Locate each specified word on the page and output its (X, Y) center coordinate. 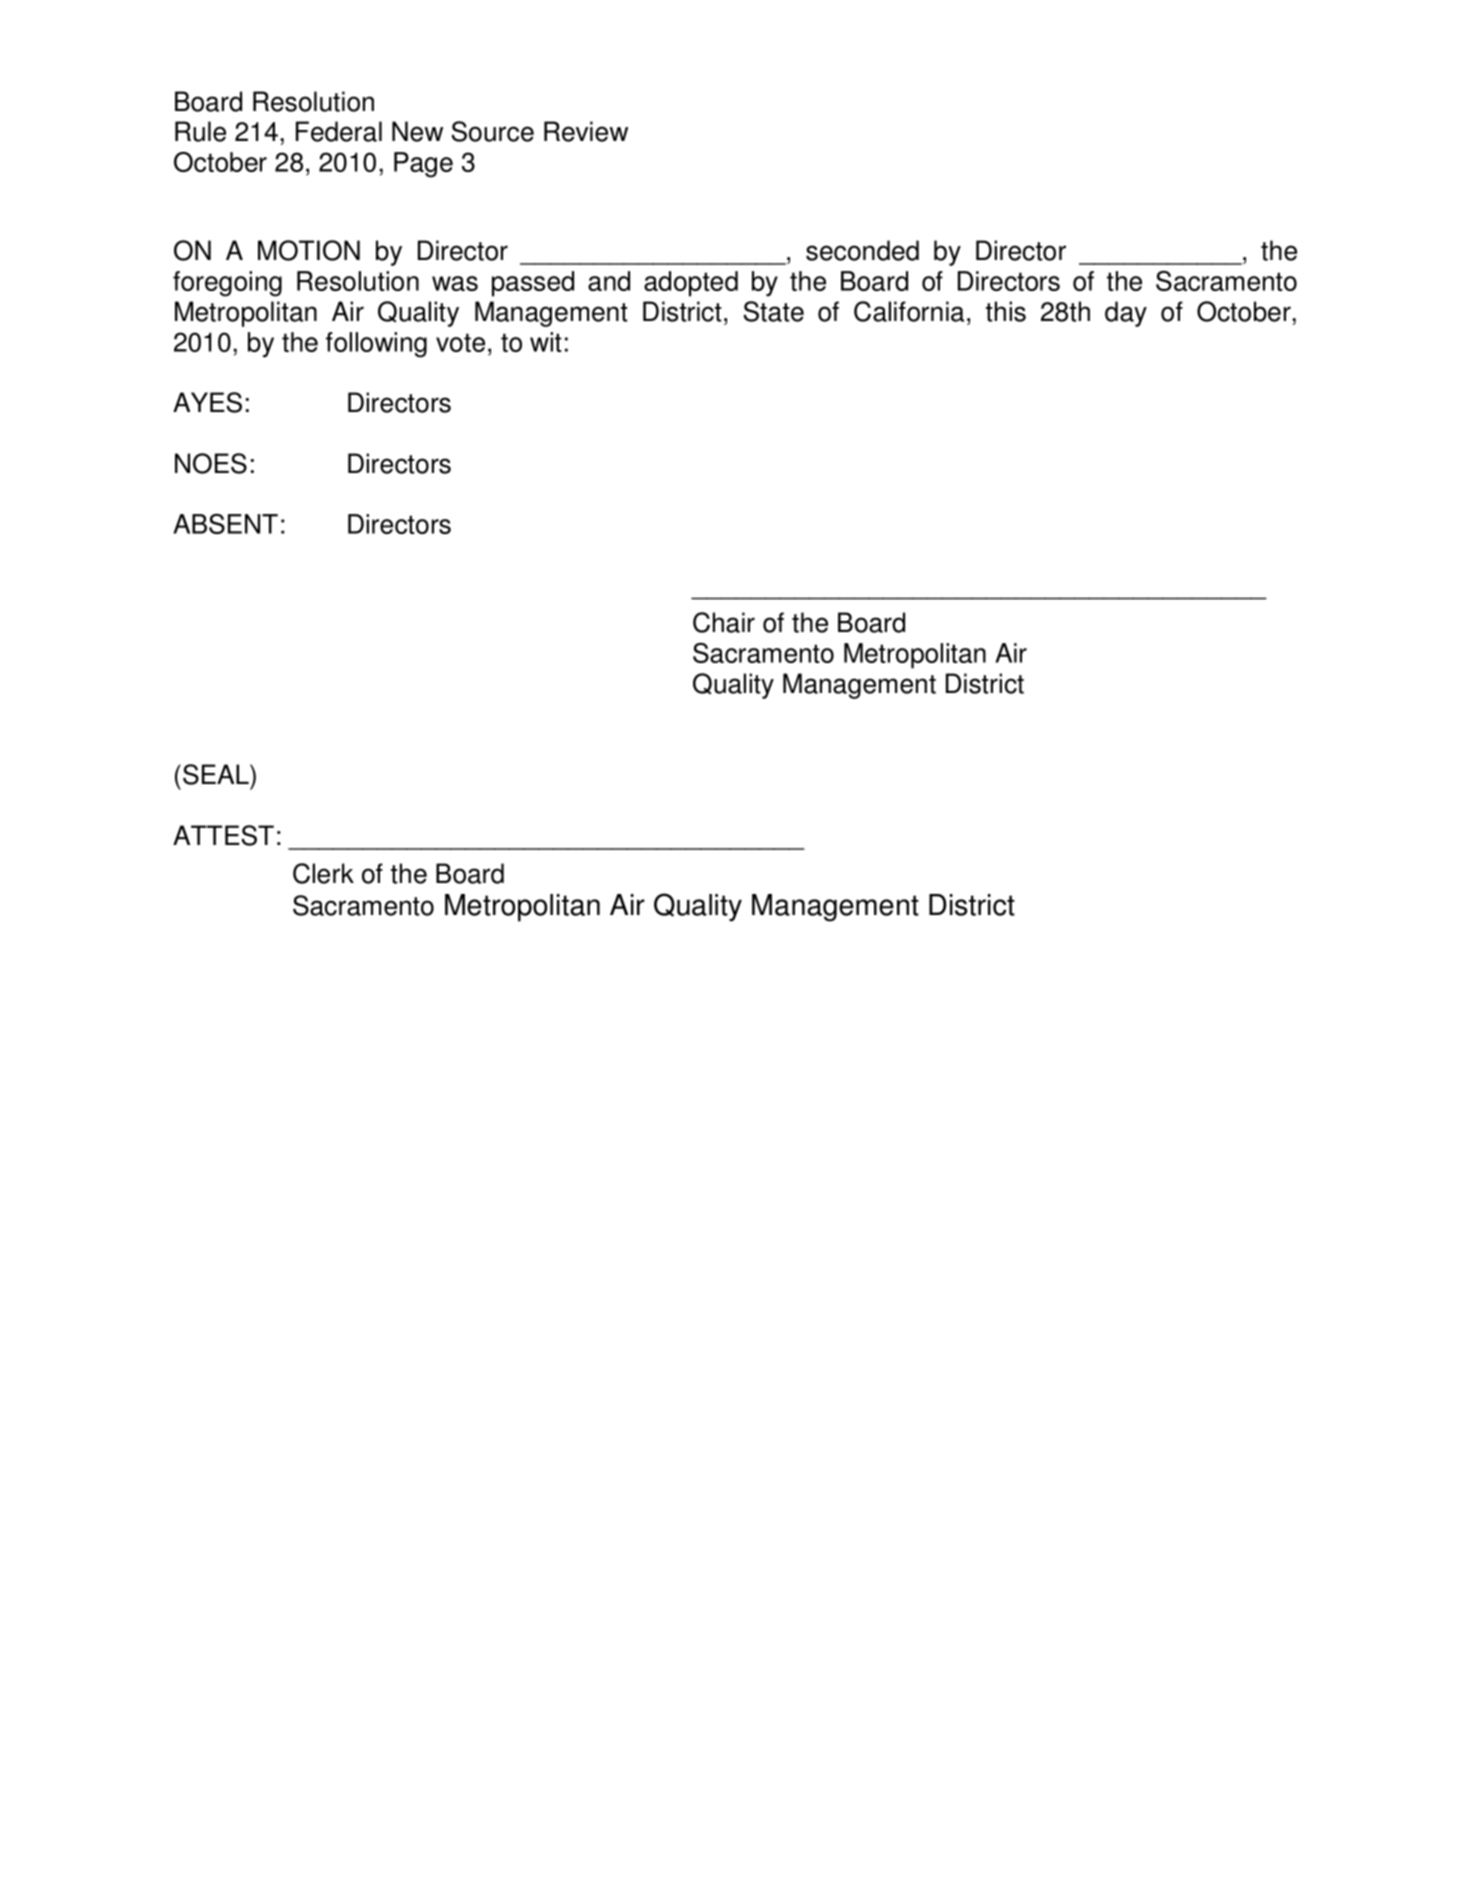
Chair (724, 622)
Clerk (323, 873)
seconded (862, 250)
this (1006, 311)
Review (586, 131)
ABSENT (225, 524)
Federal (339, 131)
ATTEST (223, 835)
